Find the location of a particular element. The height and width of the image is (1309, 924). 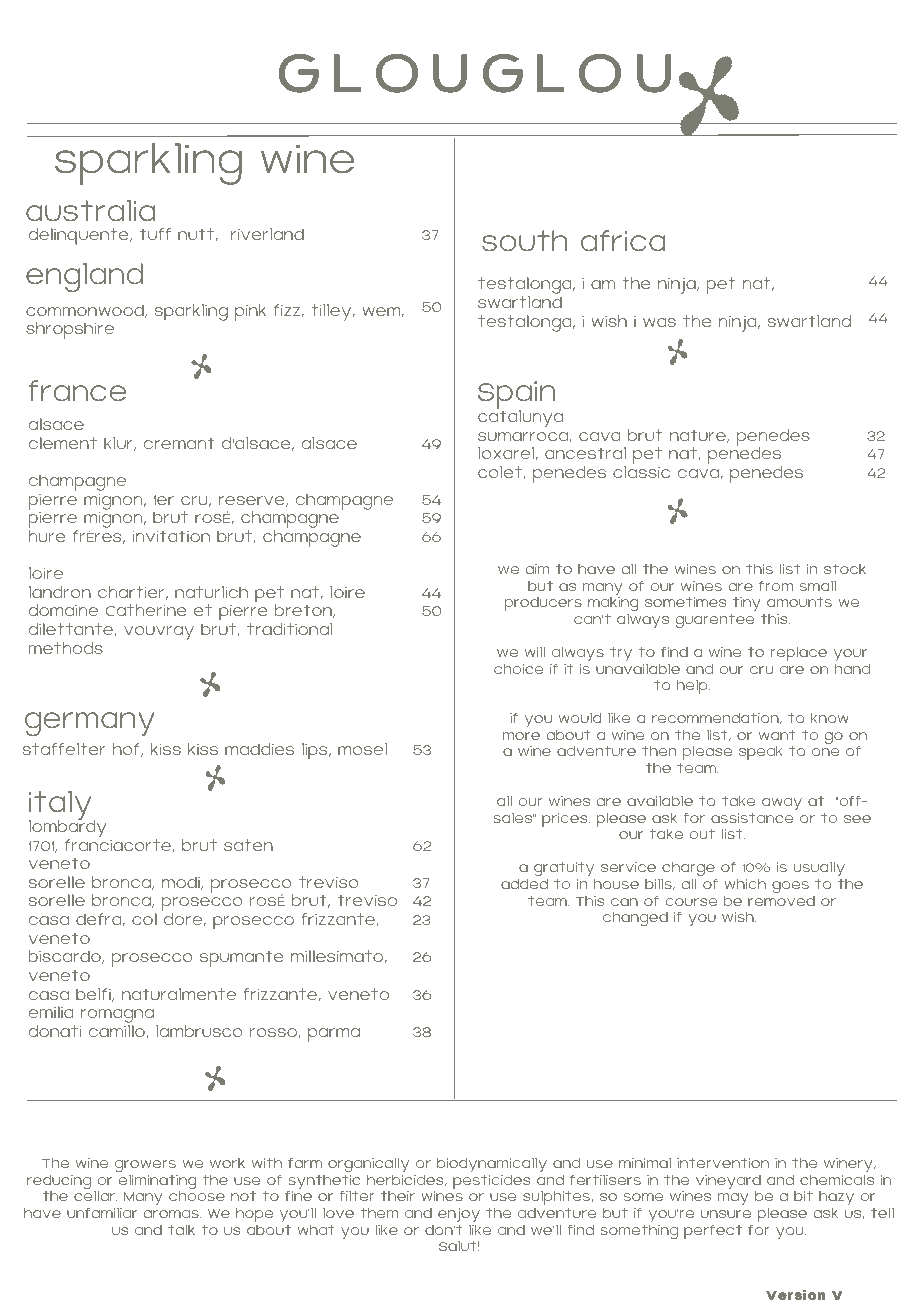

parma is located at coordinates (334, 1035).
